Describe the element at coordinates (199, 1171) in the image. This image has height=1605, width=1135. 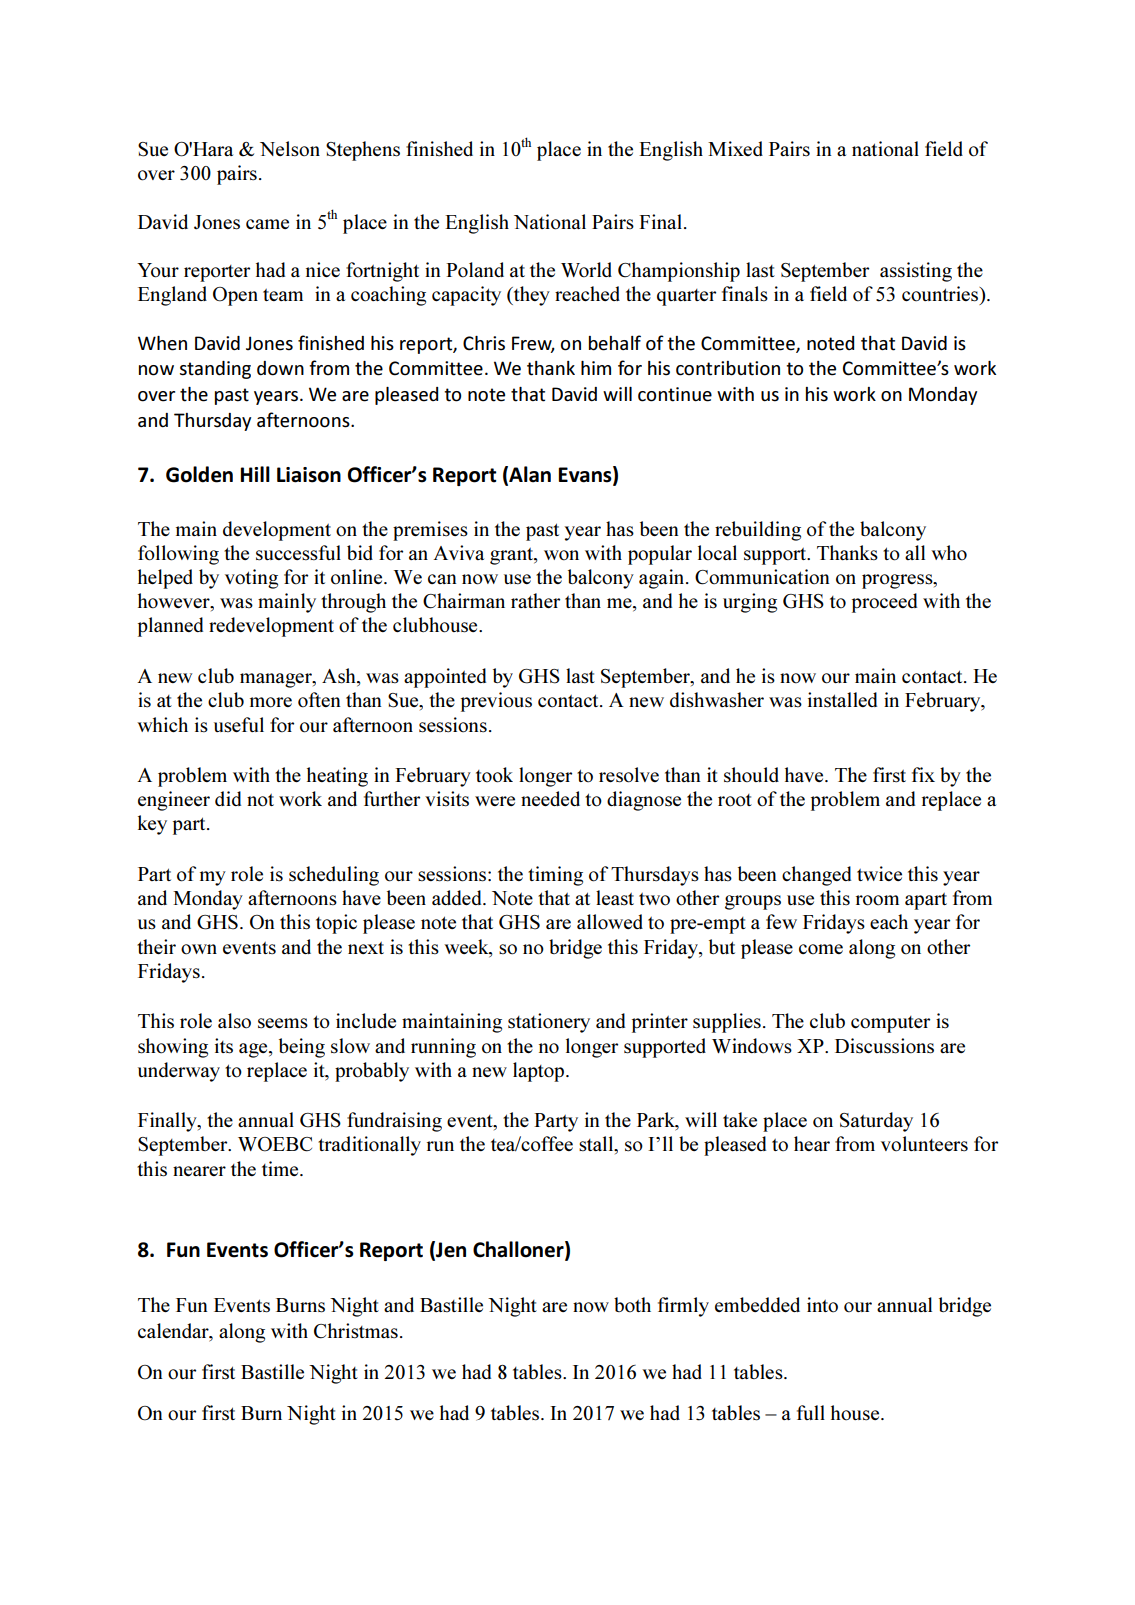
I see `nearer` at that location.
